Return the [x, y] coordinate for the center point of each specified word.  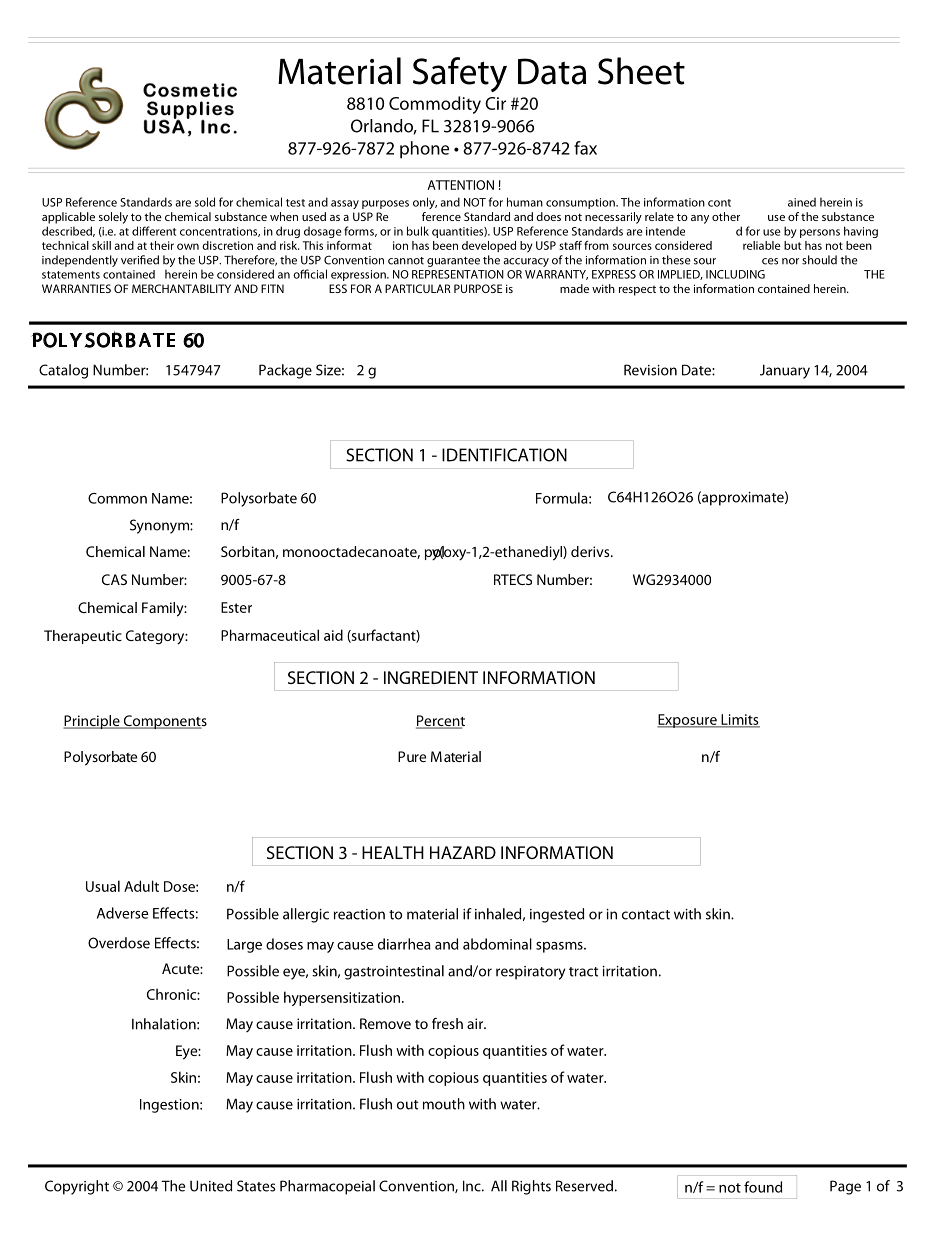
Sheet [641, 71]
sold [205, 202]
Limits [739, 720]
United [211, 1186]
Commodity [435, 105]
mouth [444, 1104]
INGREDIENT [431, 677]
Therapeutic [83, 637]
